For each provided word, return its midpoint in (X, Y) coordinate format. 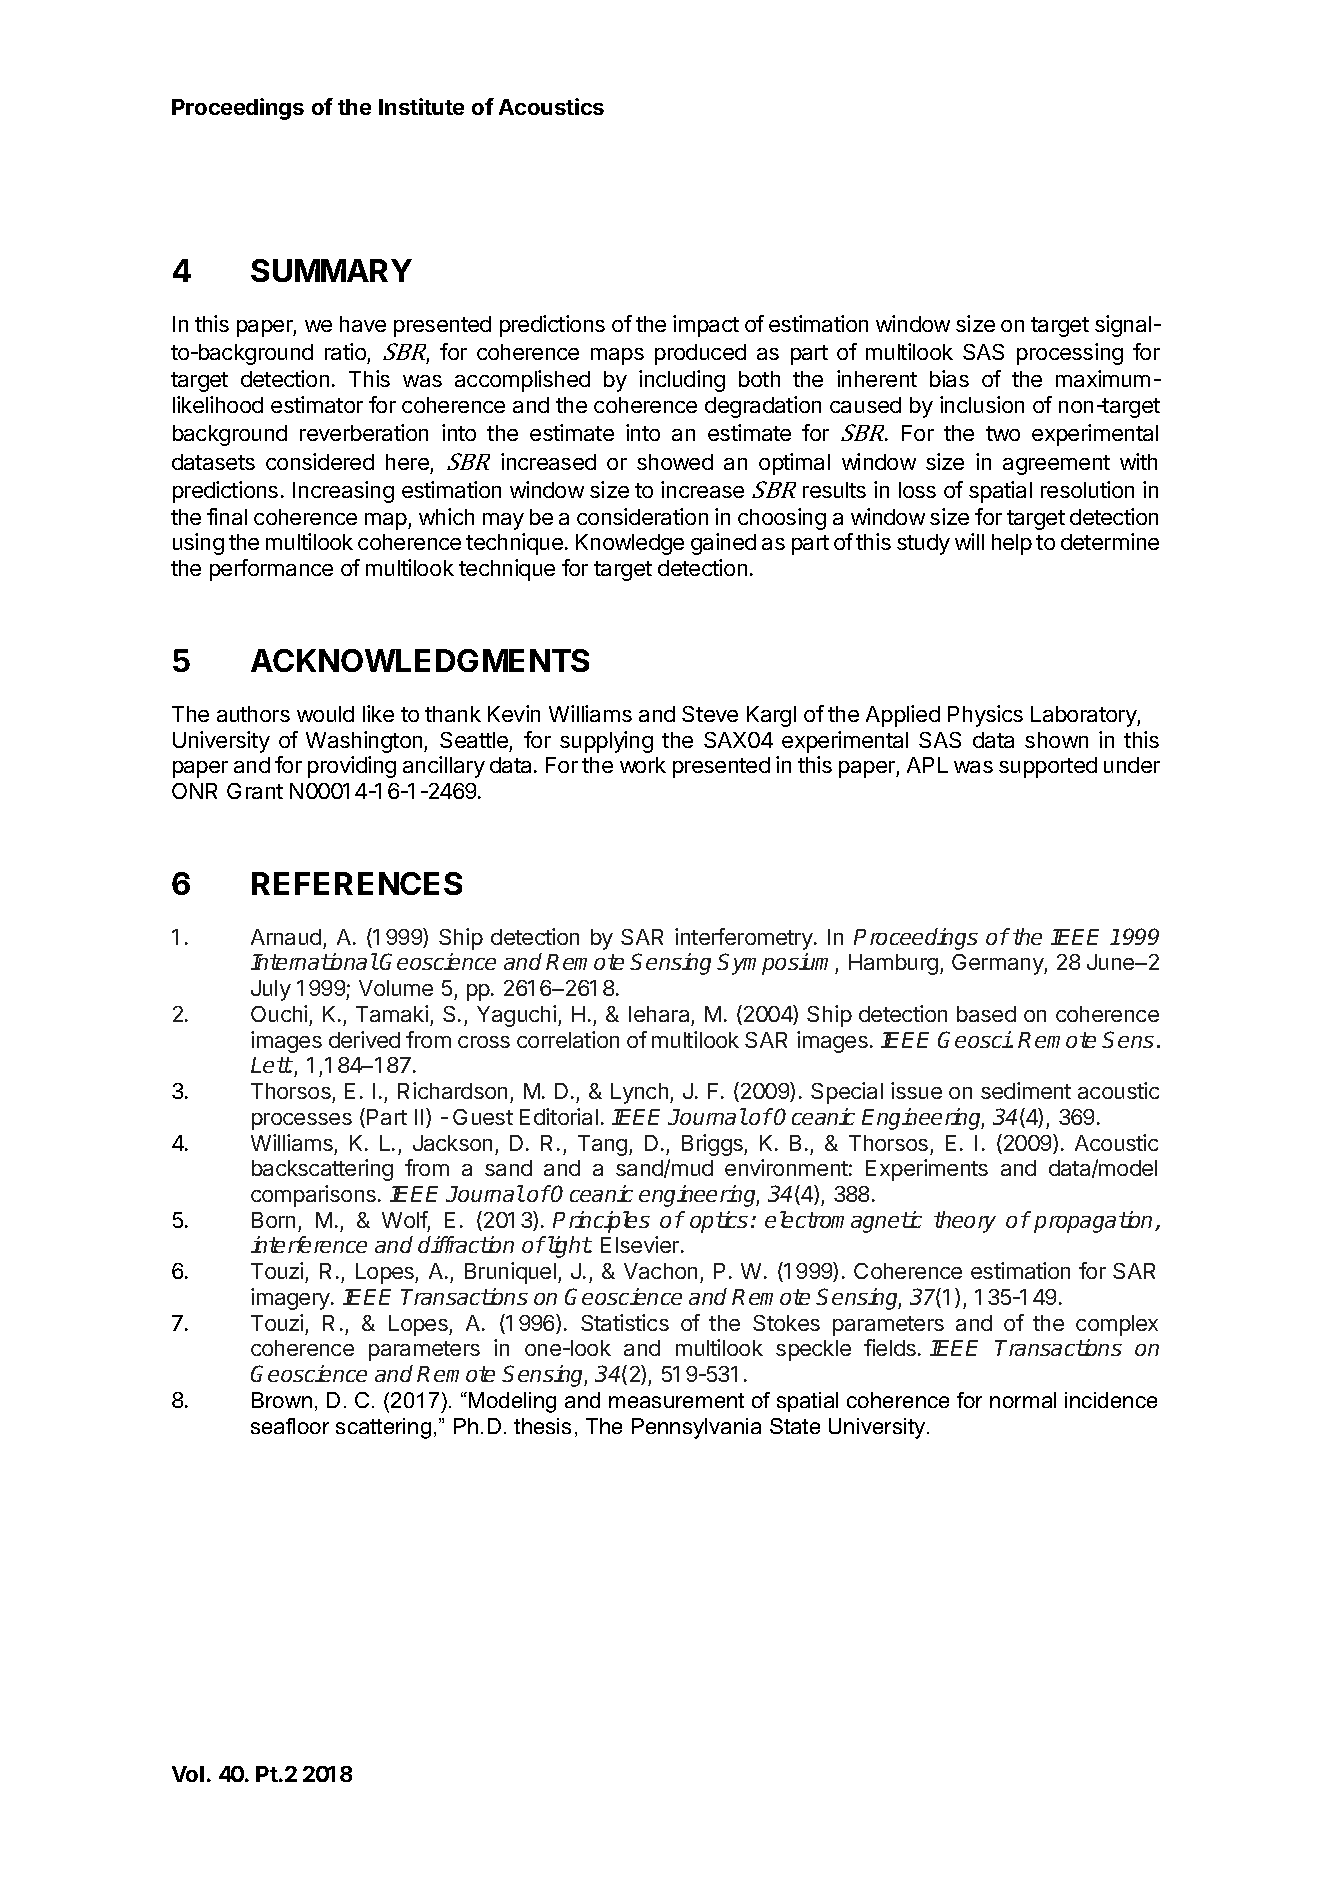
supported (1048, 767)
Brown (282, 1400)
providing (352, 767)
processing (1070, 354)
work (643, 765)
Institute (421, 106)
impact (706, 326)
